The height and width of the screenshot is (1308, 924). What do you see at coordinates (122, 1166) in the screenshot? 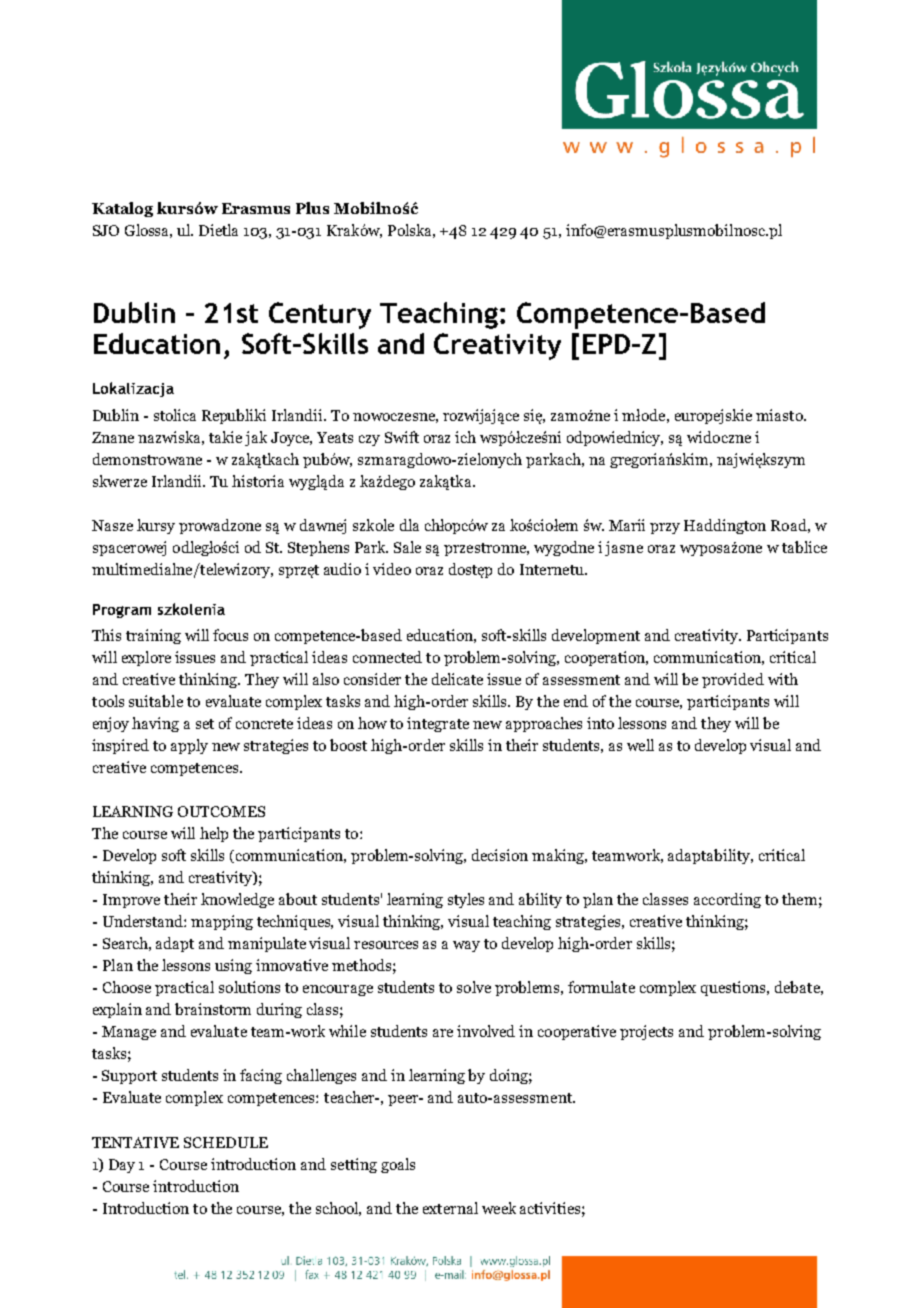
I see `Day` at bounding box center [122, 1166].
